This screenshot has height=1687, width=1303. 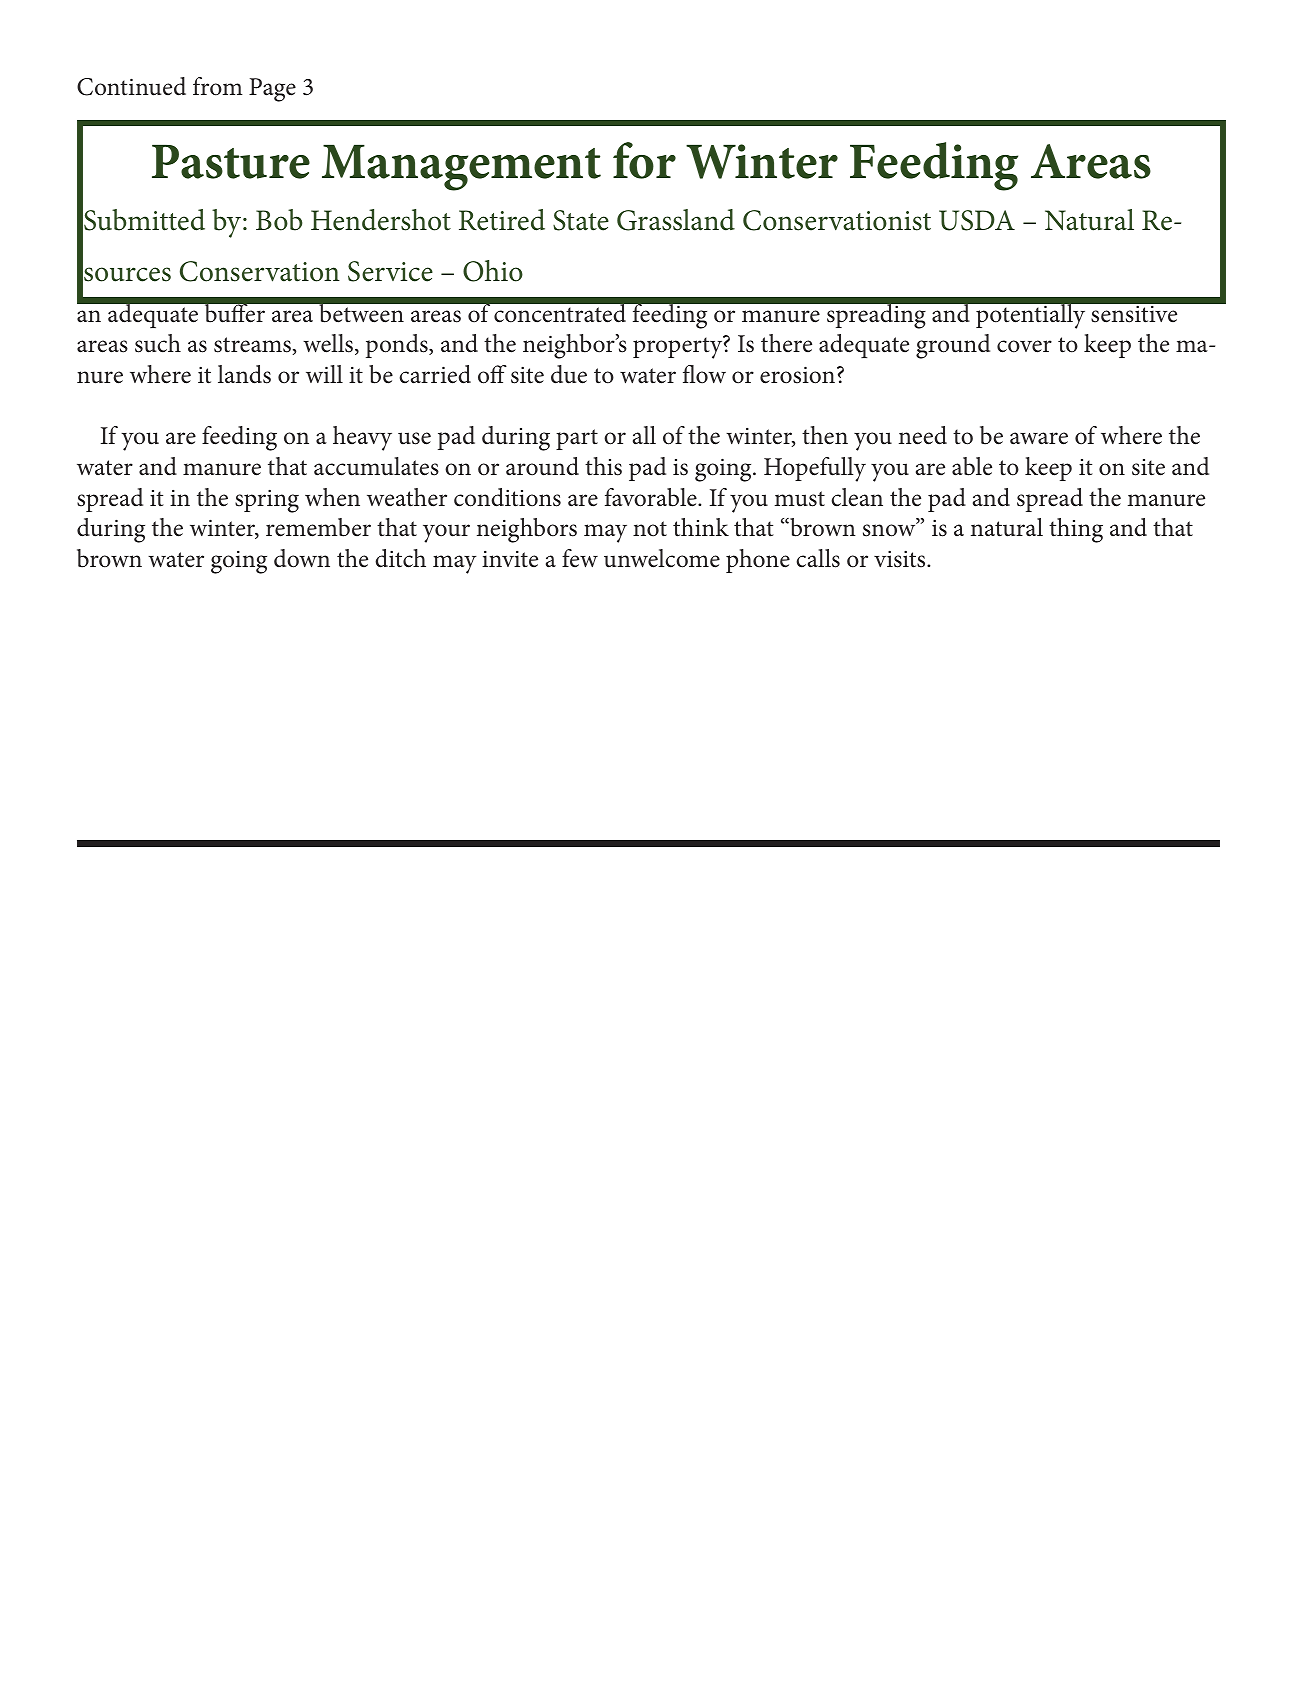 What do you see at coordinates (252, 345) in the screenshot?
I see `streams` at bounding box center [252, 345].
